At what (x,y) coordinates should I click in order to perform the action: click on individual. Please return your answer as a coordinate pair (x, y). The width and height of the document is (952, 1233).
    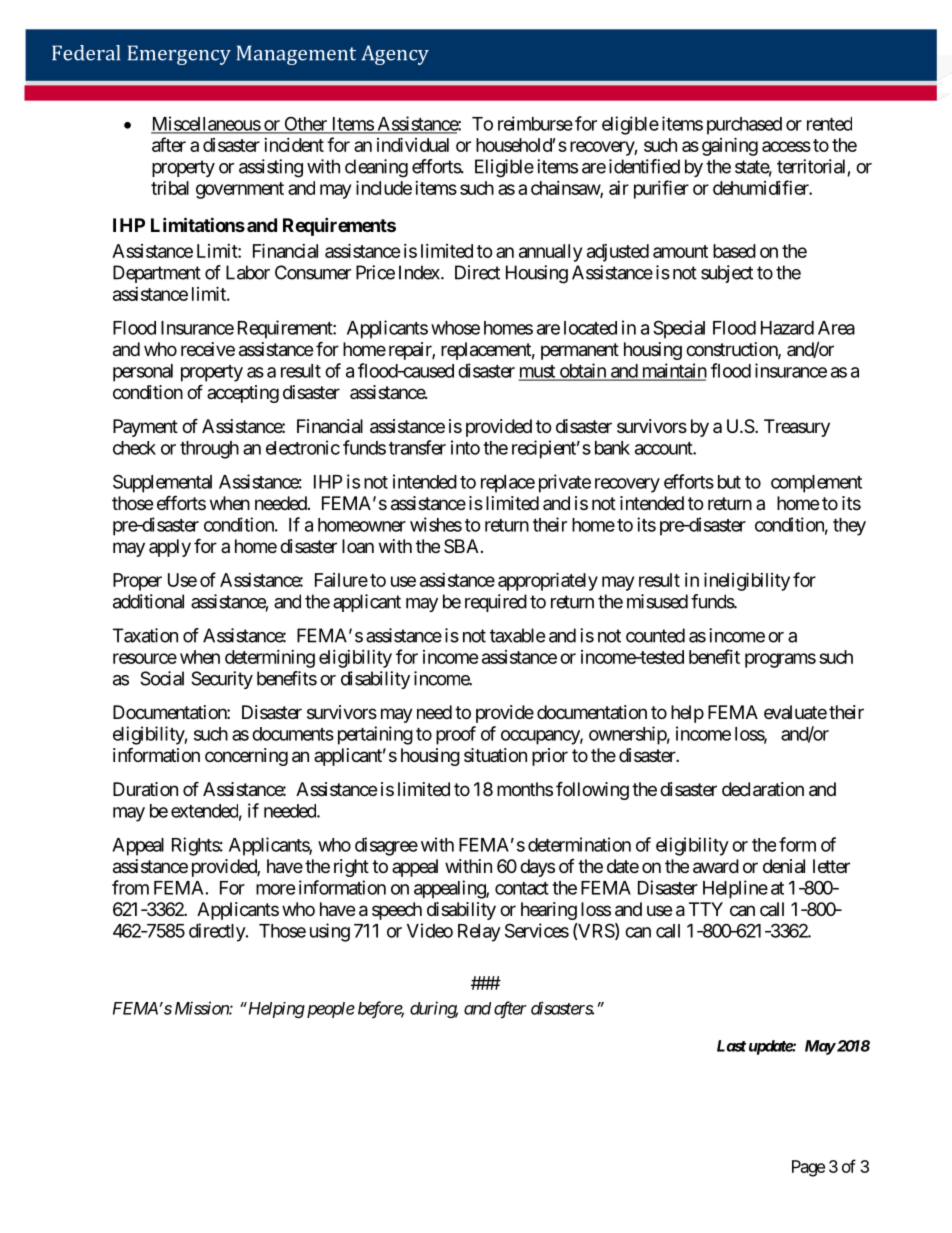
    Looking at the image, I should click on (413, 144).
